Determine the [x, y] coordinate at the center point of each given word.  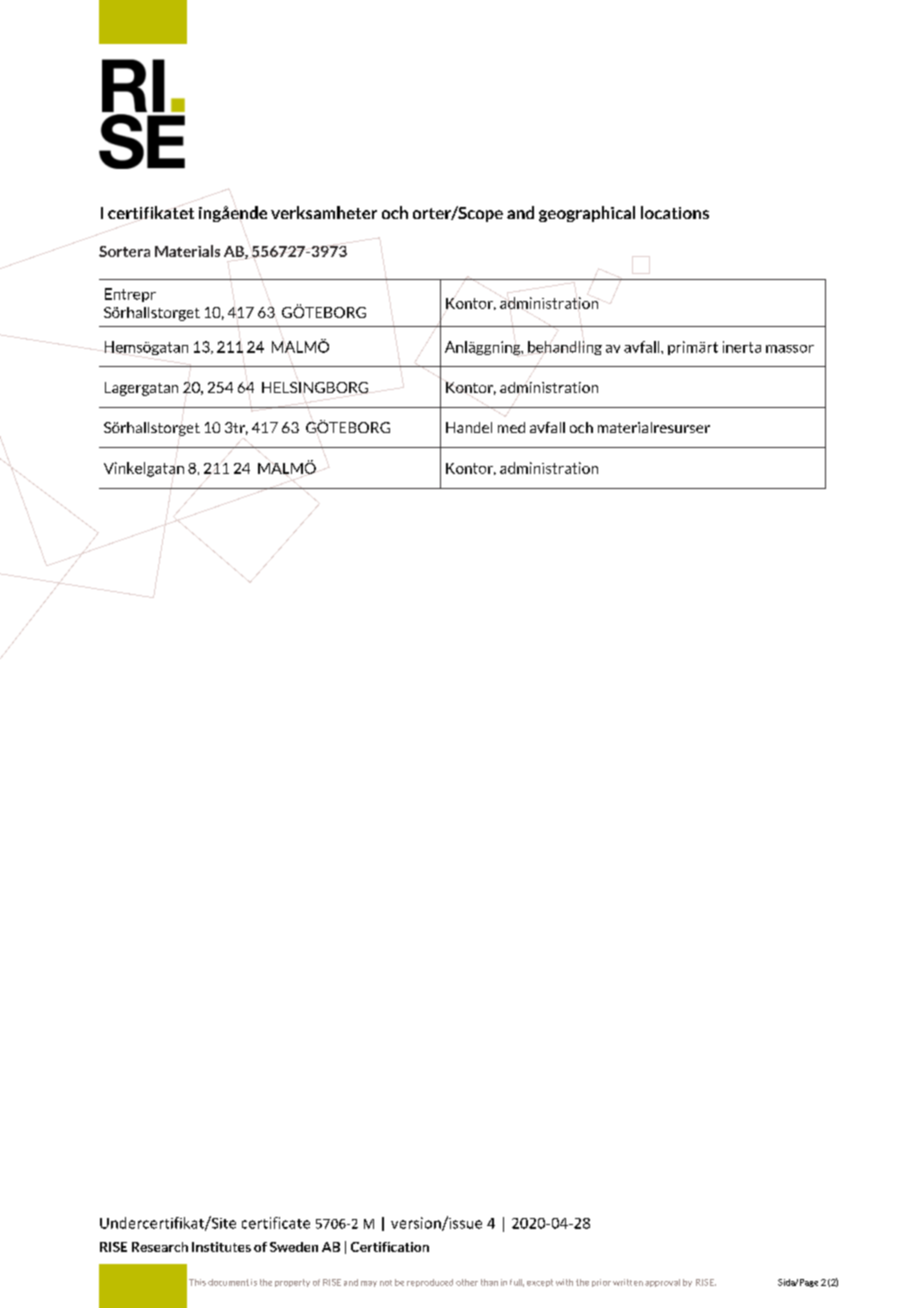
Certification [390, 1247]
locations [675, 212]
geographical [587, 214]
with [564, 1282]
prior [601, 1283]
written [628, 1282]
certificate [276, 1223]
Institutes [221, 1247]
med [511, 427]
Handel [469, 427]
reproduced [430, 1283]
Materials [187, 251]
